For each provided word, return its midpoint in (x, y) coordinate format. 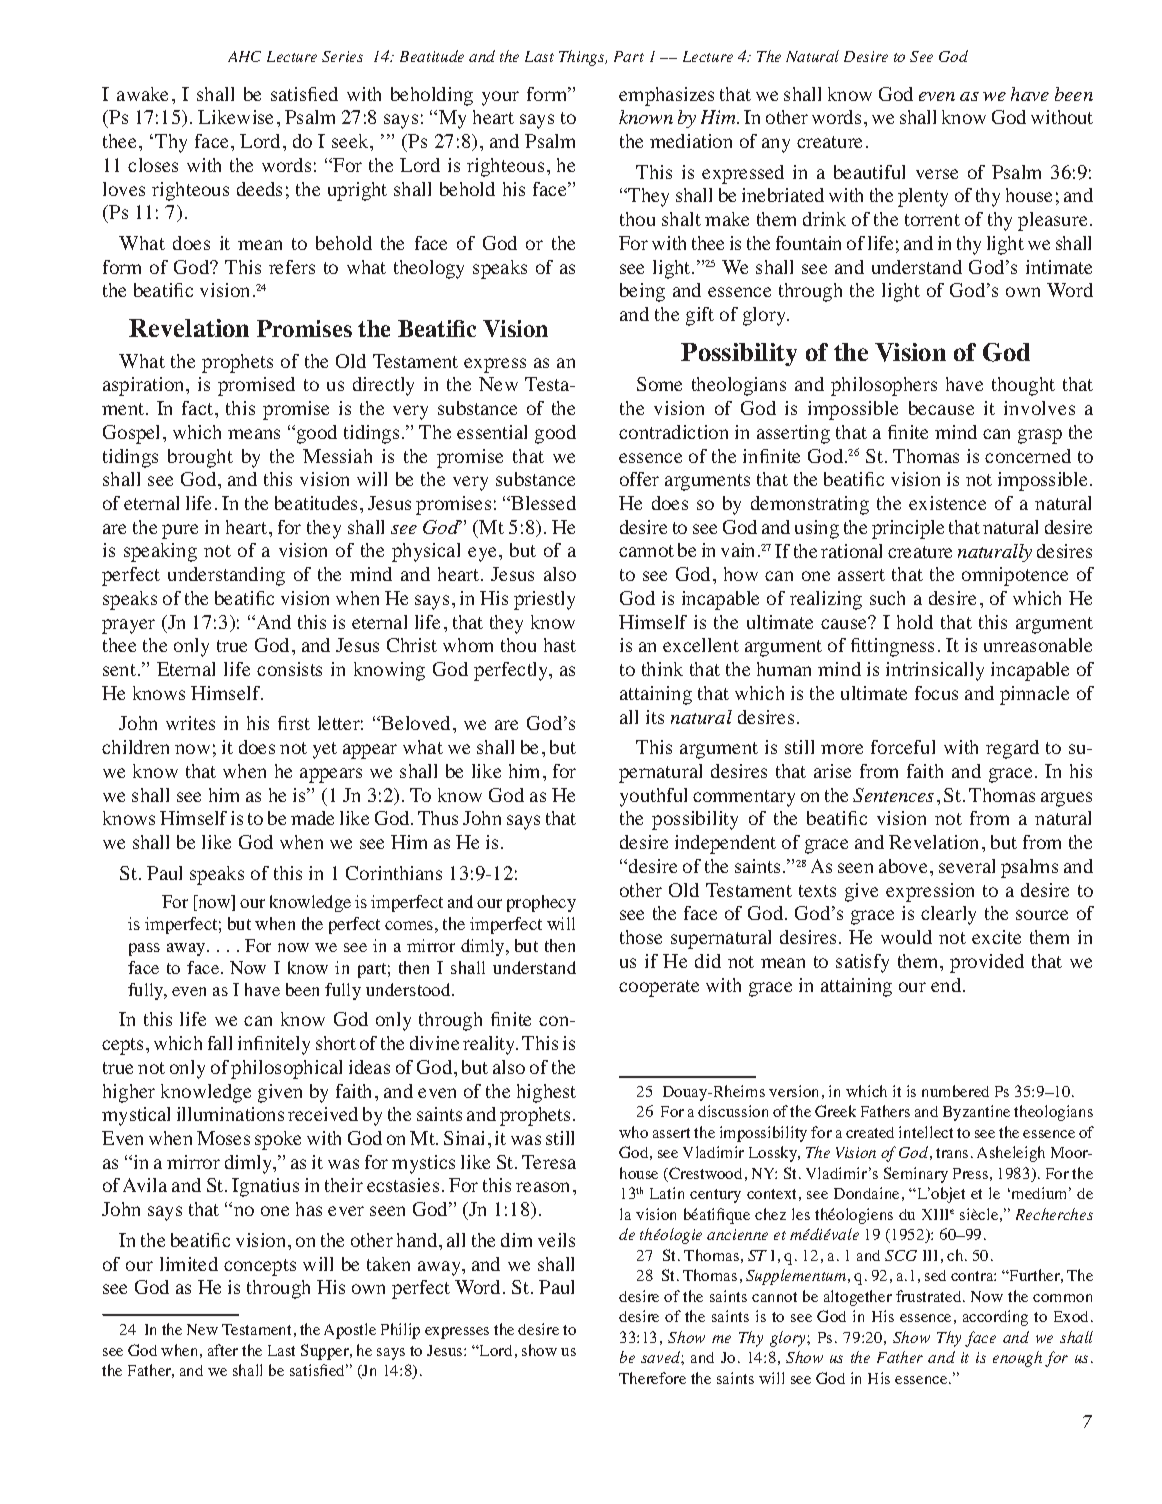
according (995, 1318)
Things (583, 58)
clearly (948, 915)
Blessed (543, 503)
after (223, 1350)
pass (144, 949)
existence (947, 503)
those (641, 937)
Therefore (652, 1378)
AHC (244, 56)
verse (937, 174)
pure (180, 531)
